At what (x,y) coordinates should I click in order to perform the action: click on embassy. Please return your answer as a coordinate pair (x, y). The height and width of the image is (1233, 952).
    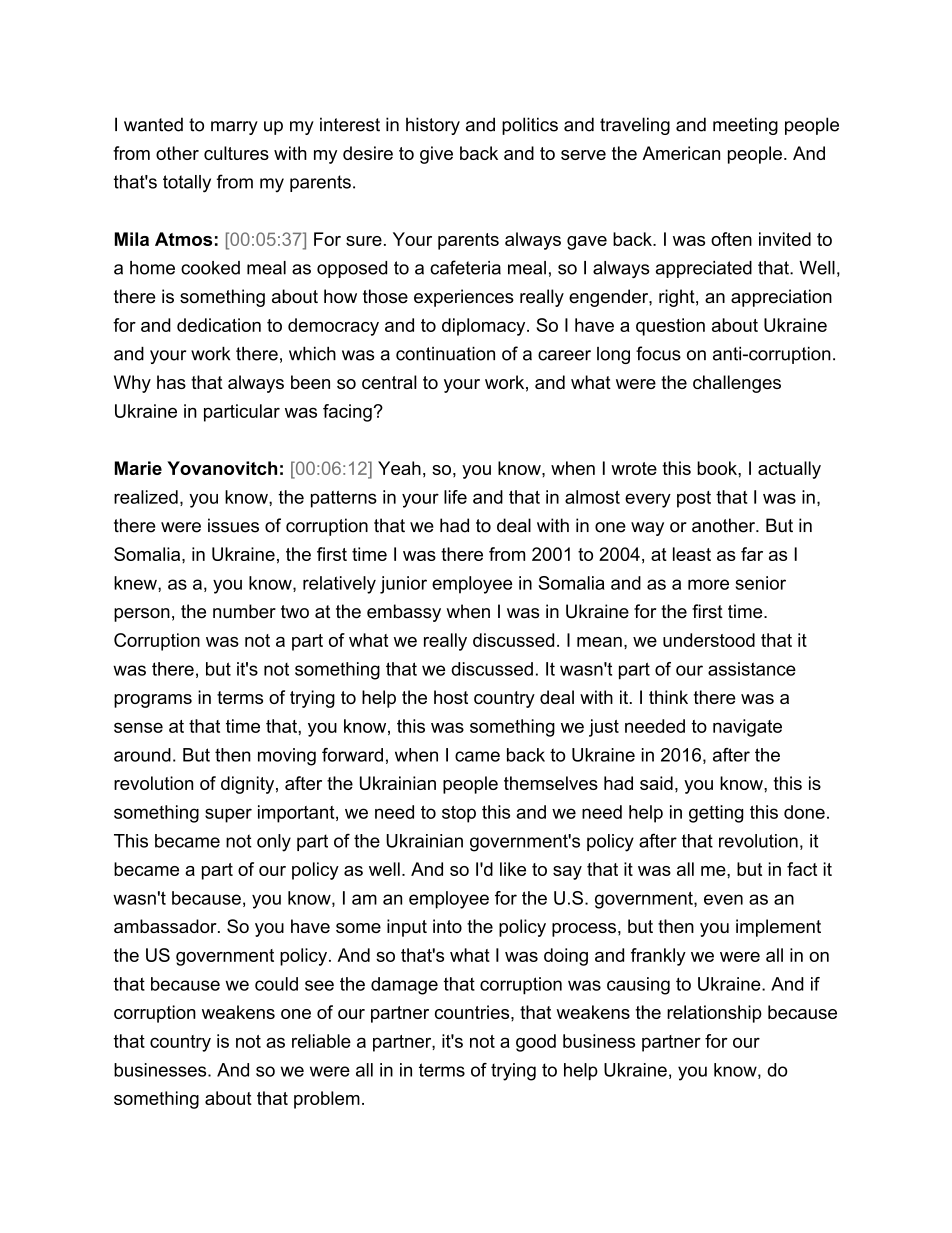
    Looking at the image, I should click on (404, 613).
